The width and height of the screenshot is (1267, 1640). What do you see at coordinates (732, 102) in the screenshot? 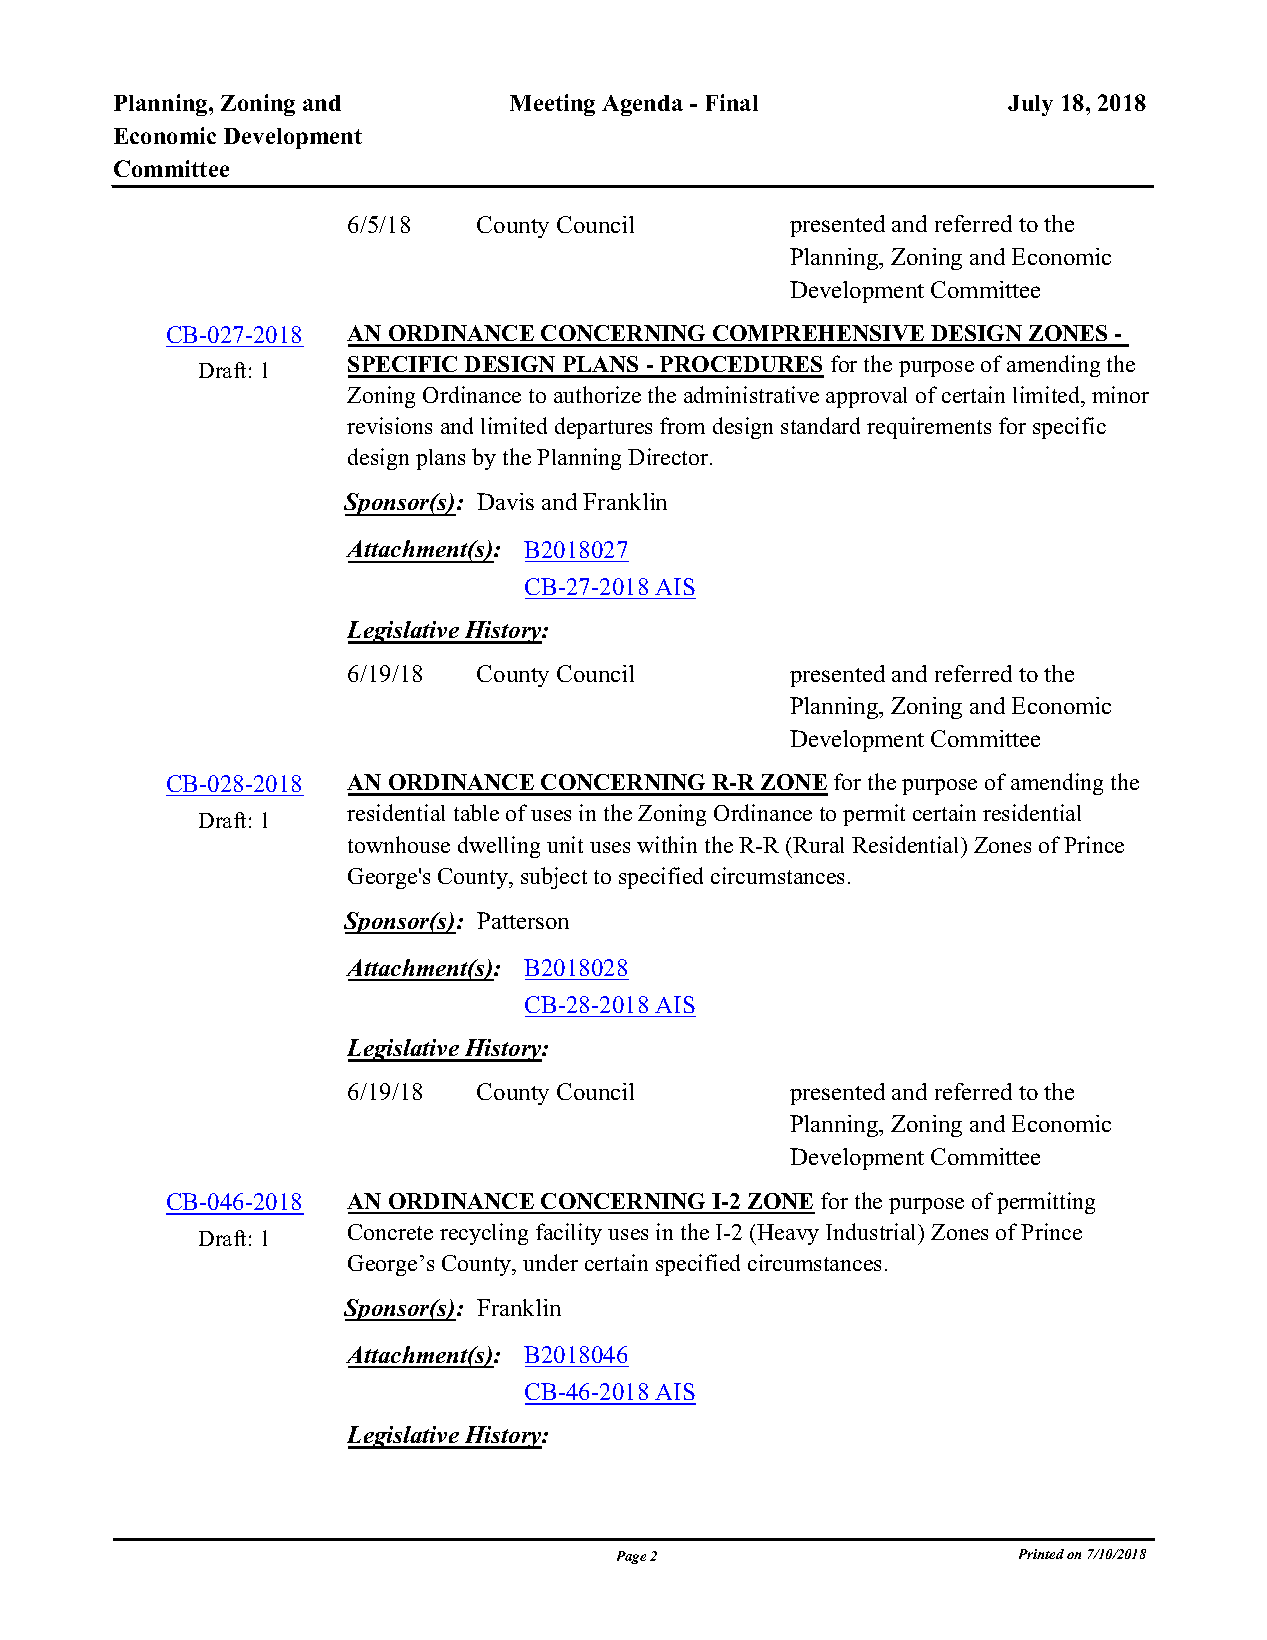
I see `Final` at bounding box center [732, 102].
